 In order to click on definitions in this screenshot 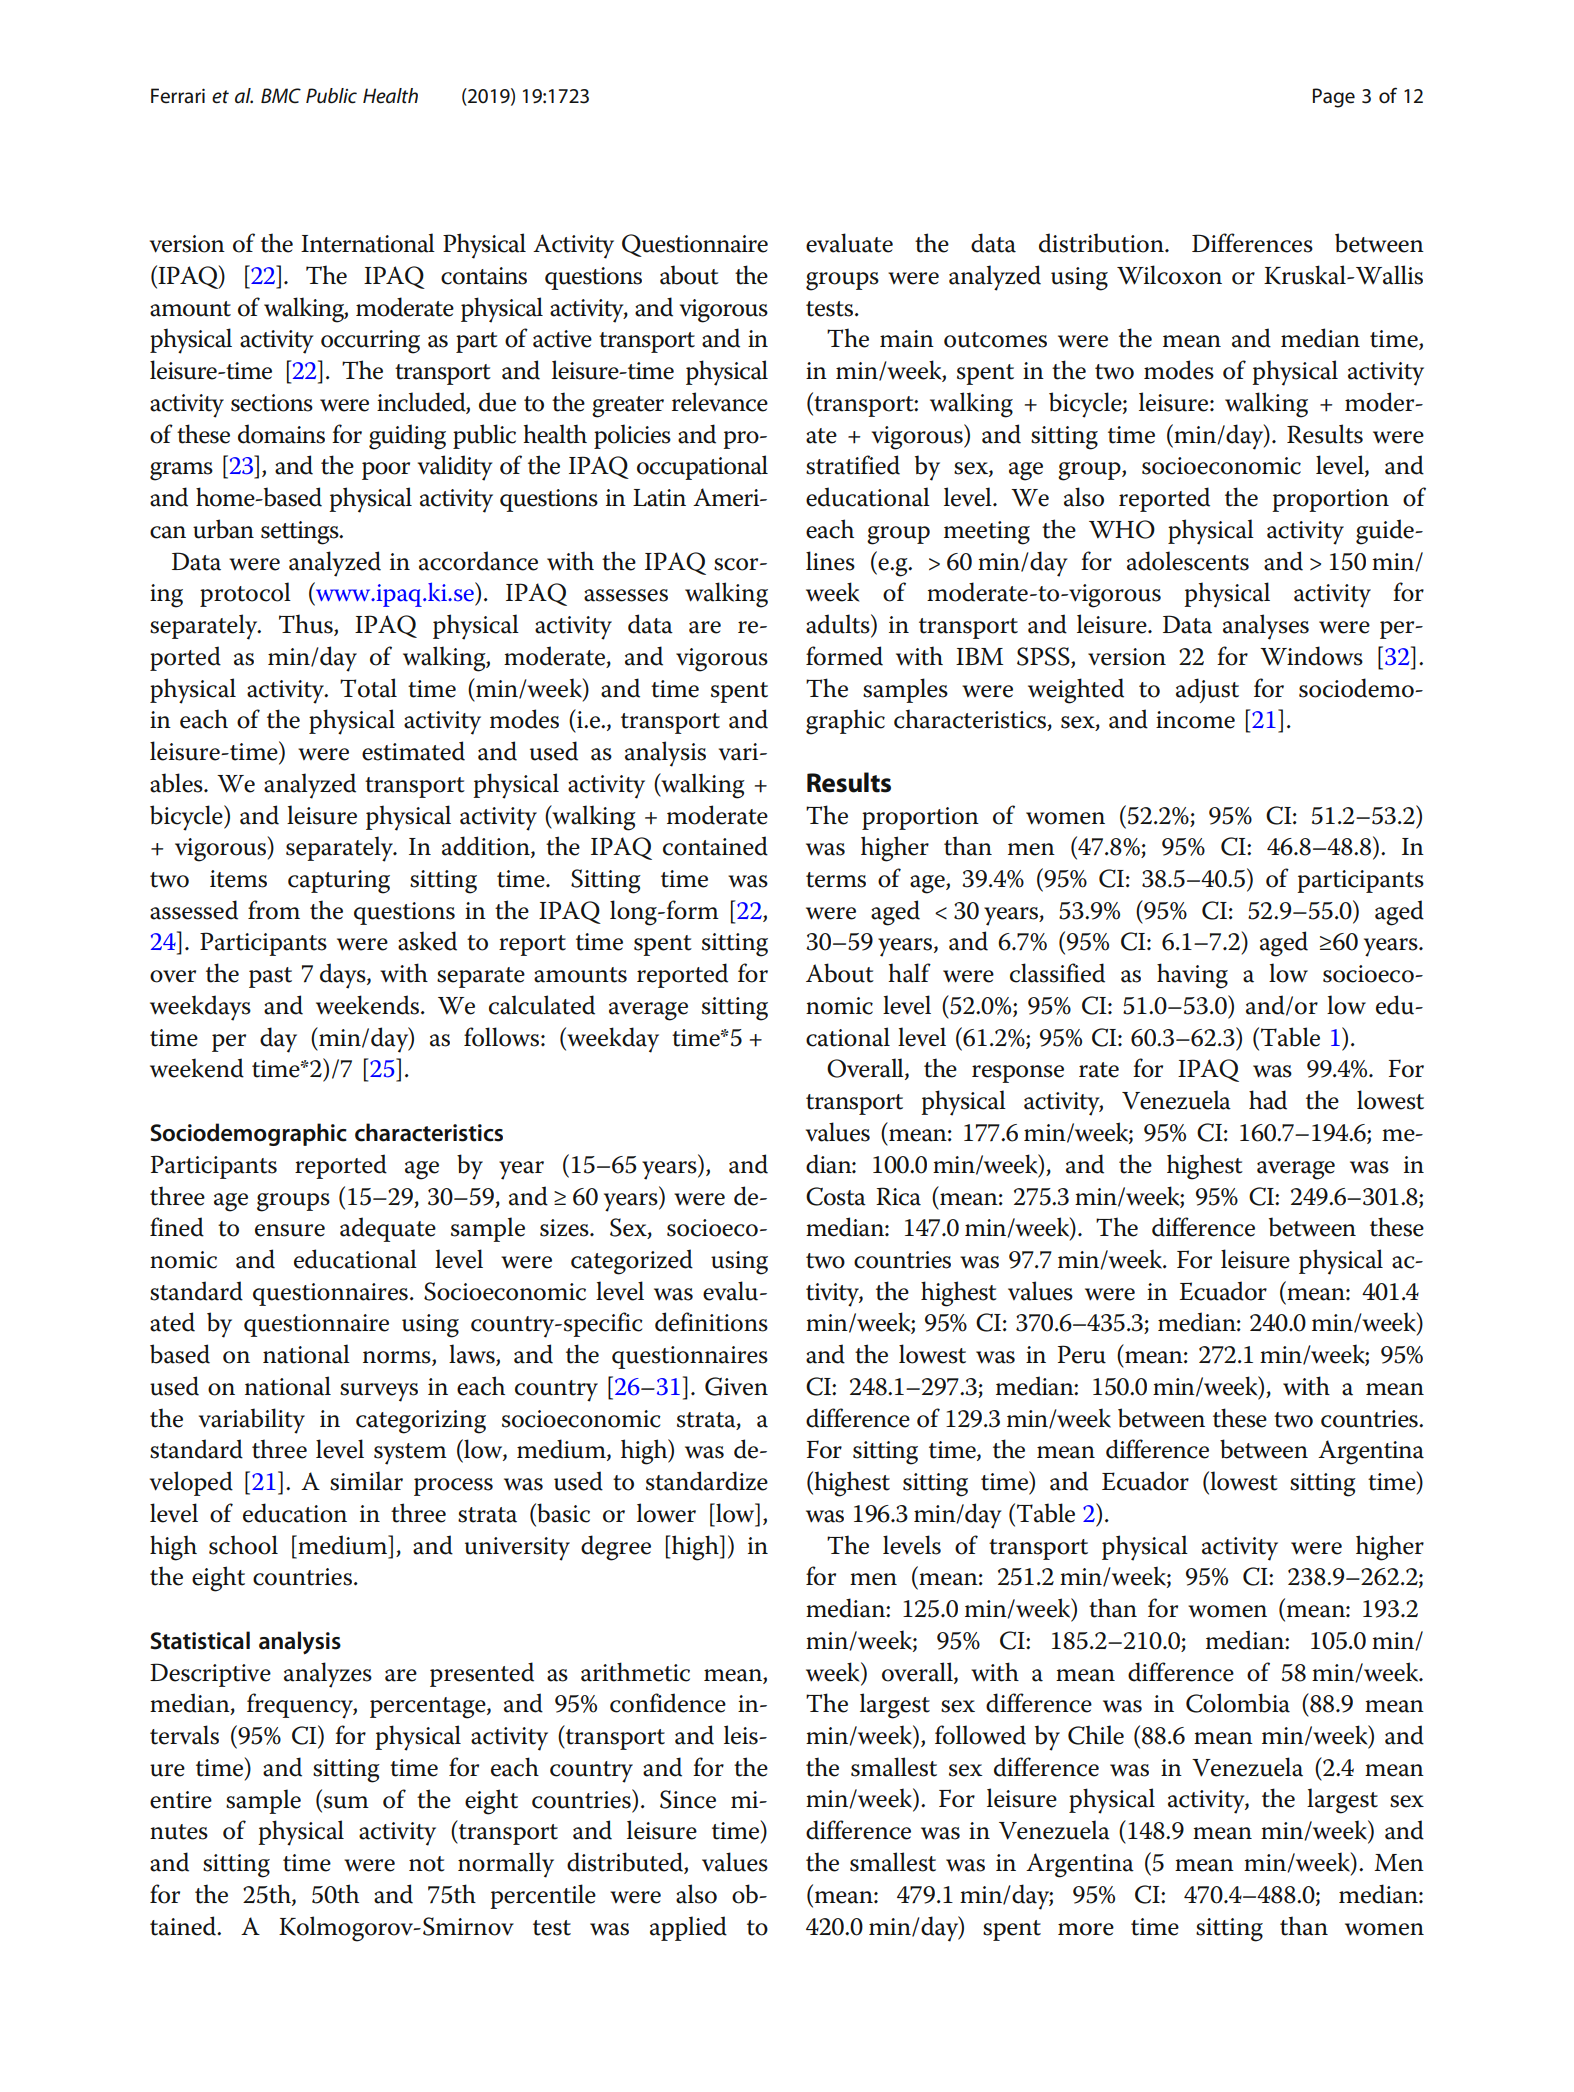, I will do `click(711, 1322)`.
